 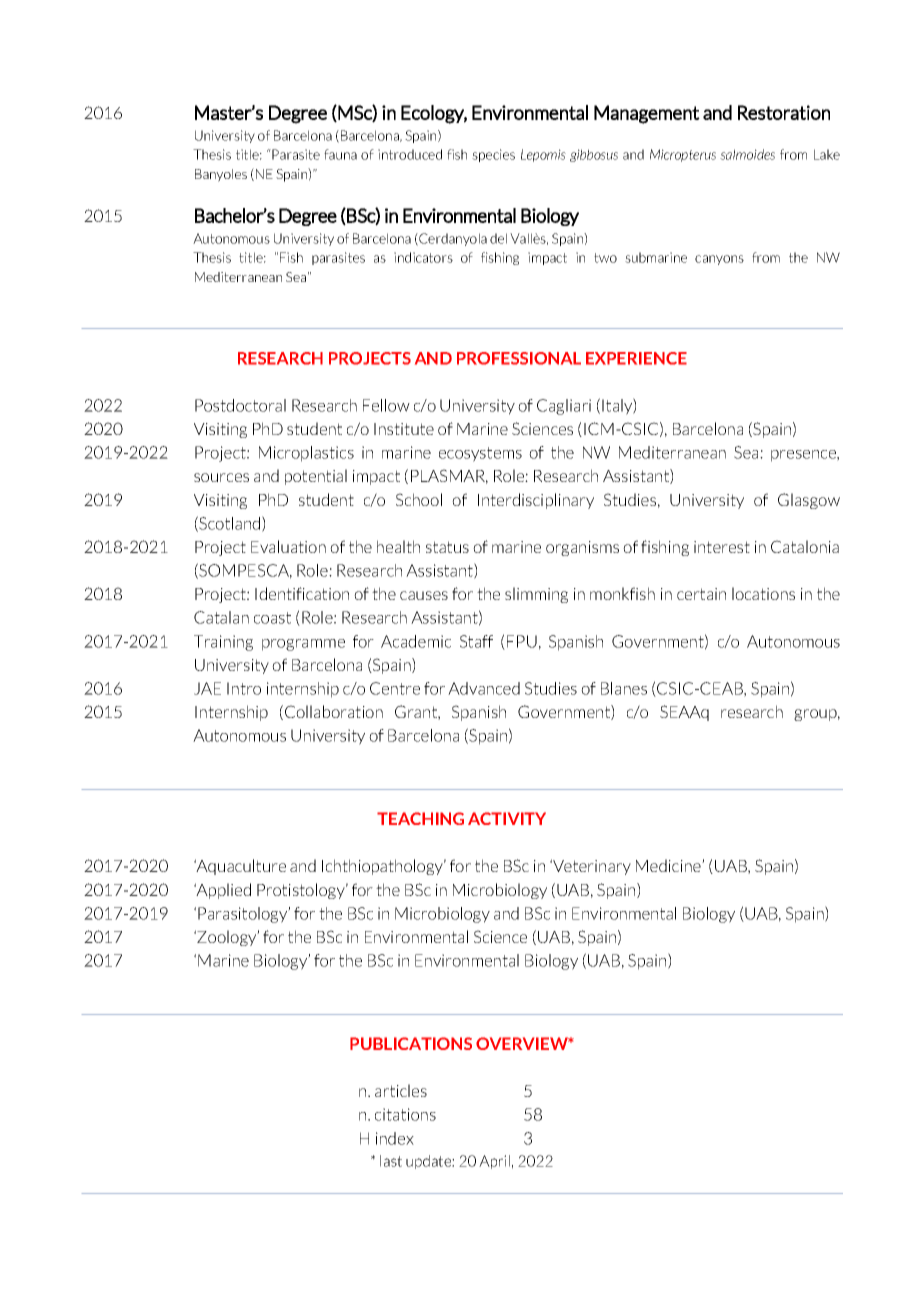 What do you see at coordinates (669, 865) in the page?
I see `Medicine` at bounding box center [669, 865].
